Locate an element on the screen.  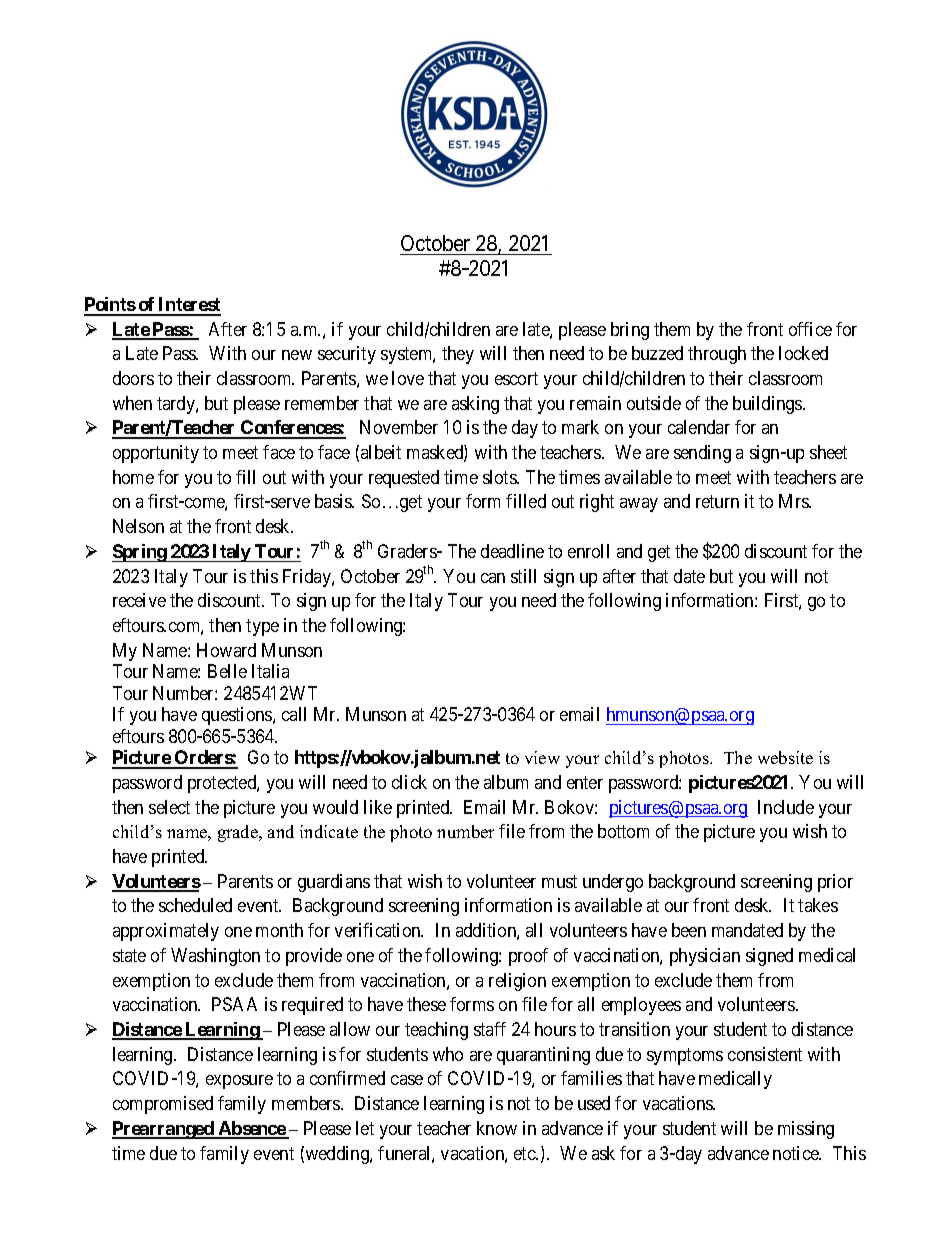
prior is located at coordinates (835, 883).
